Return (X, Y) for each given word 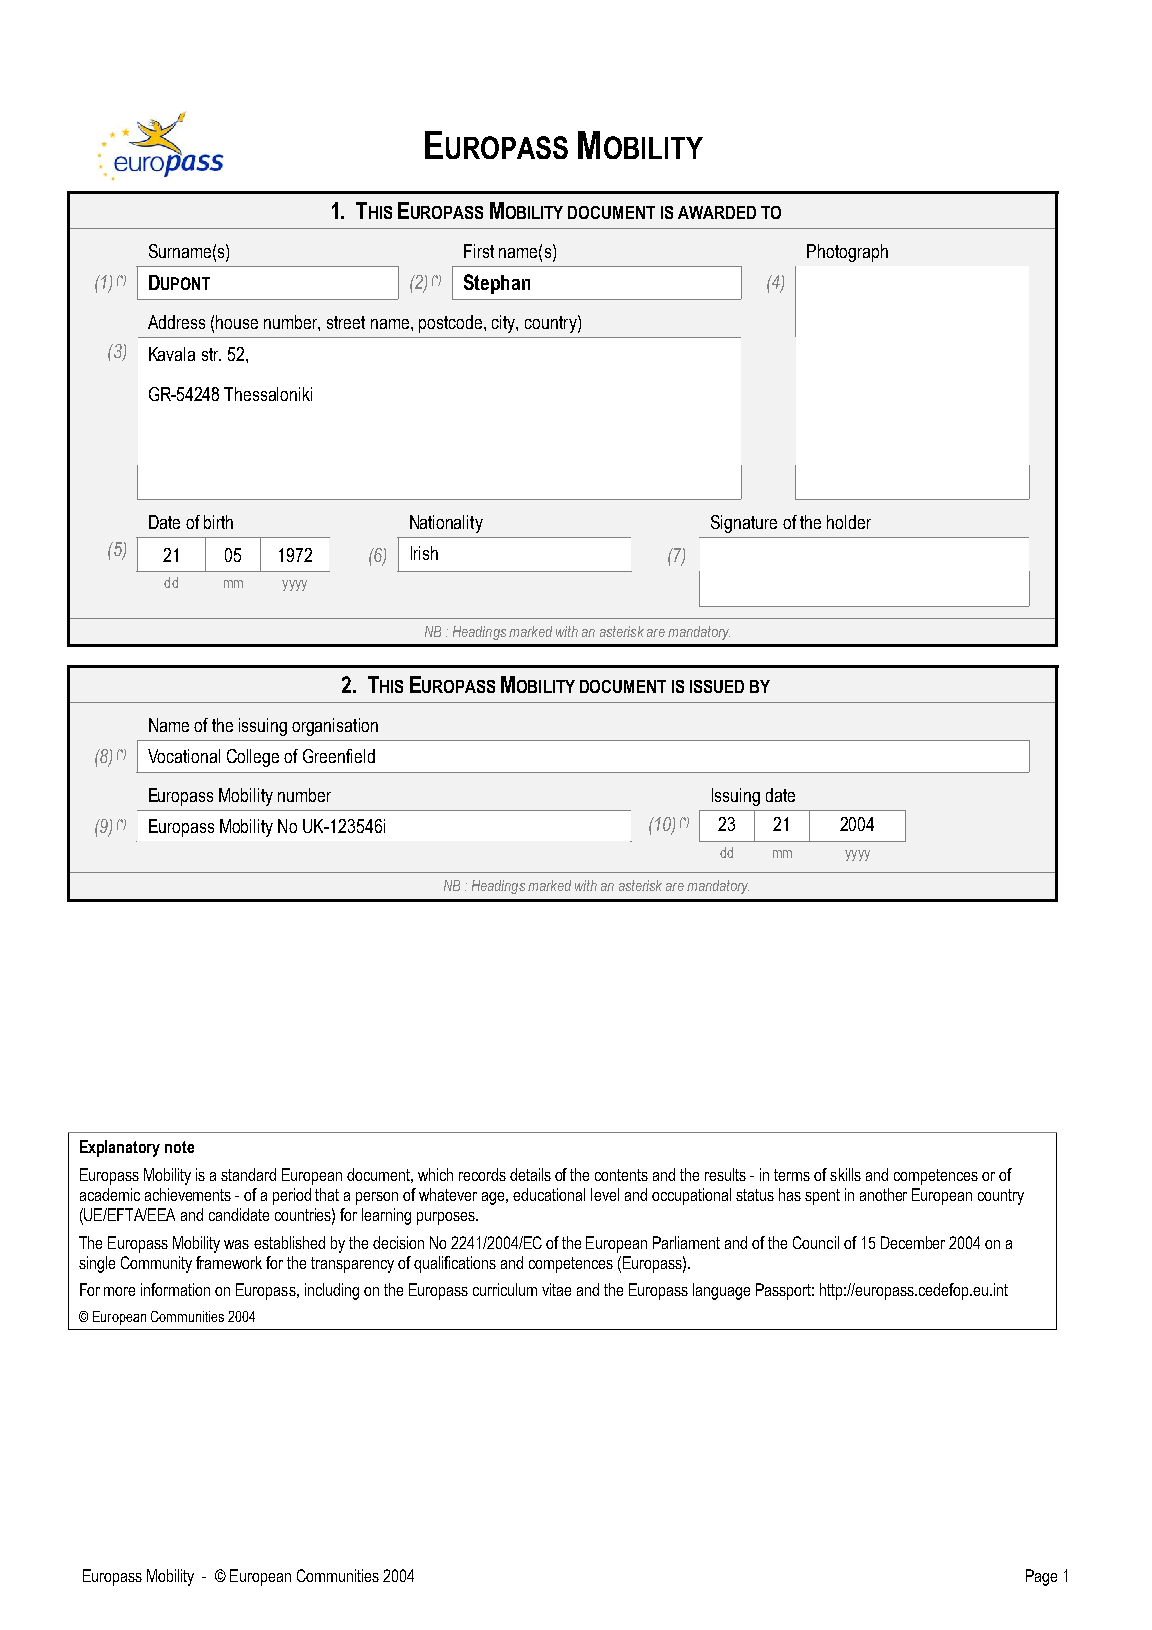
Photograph (847, 253)
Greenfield (339, 756)
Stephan (497, 284)
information (175, 1289)
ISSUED (717, 686)
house (237, 322)
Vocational (184, 756)
